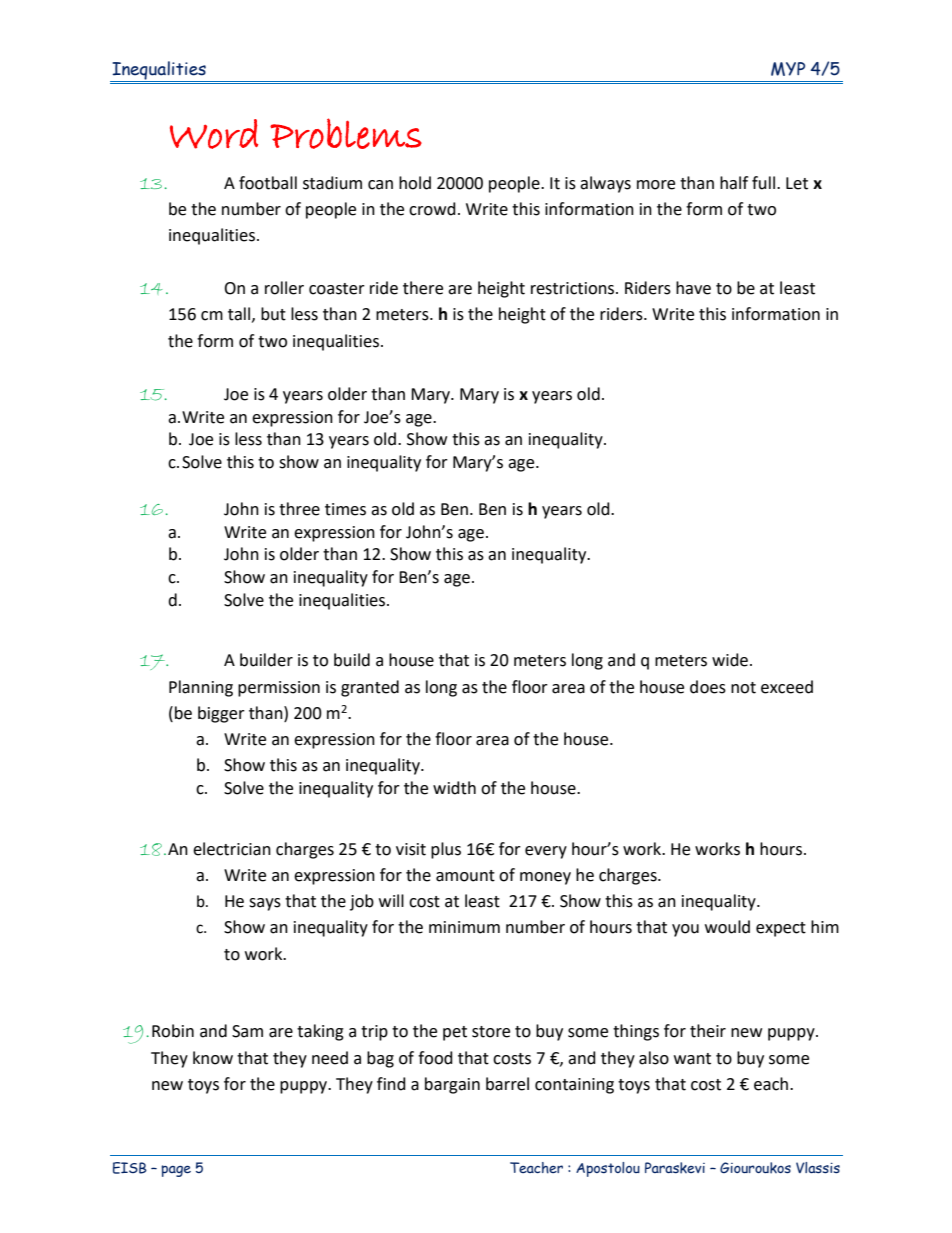 The width and height of the image is (952, 1233). I want to click on half, so click(734, 183).
